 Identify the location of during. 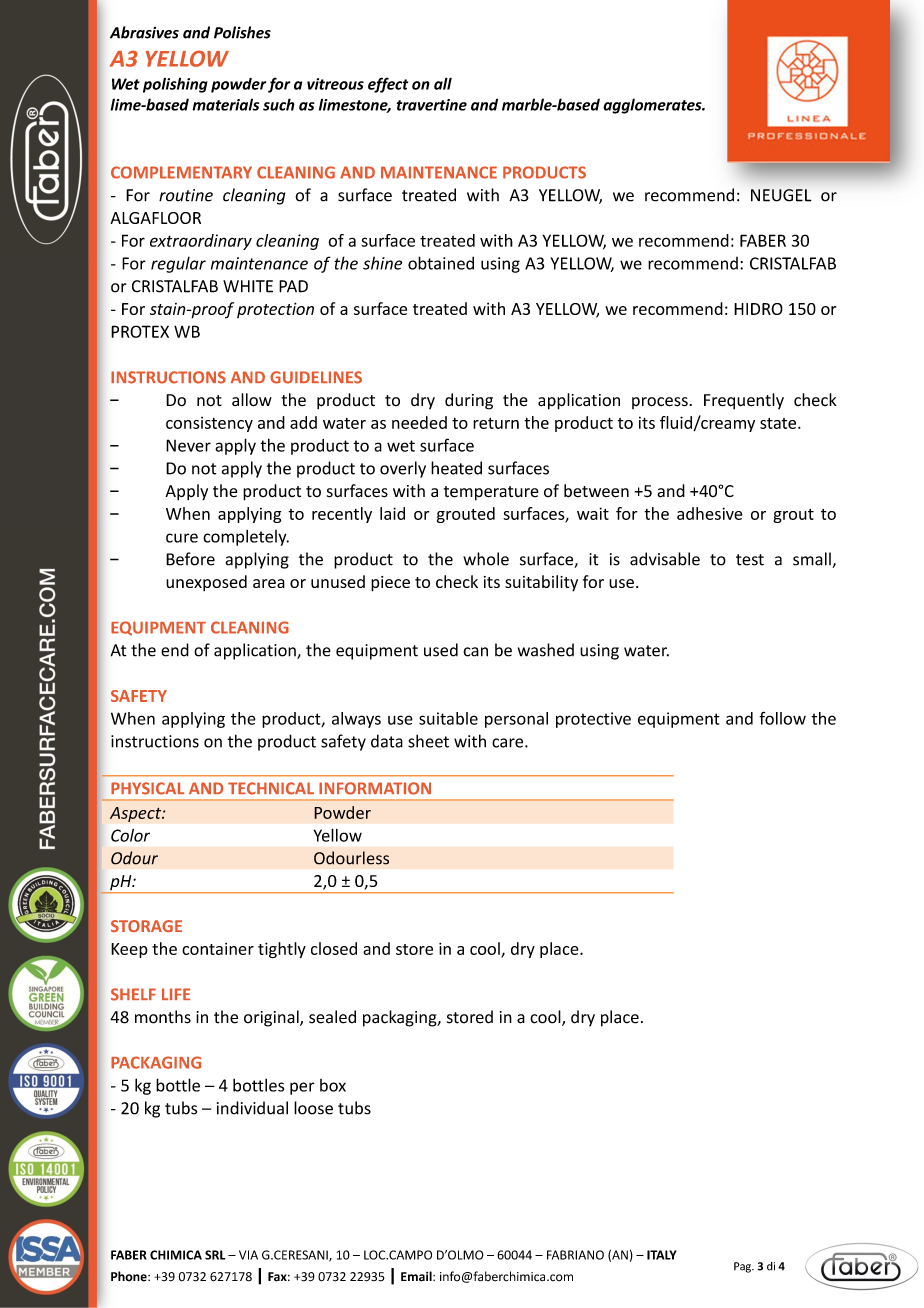
(469, 401).
